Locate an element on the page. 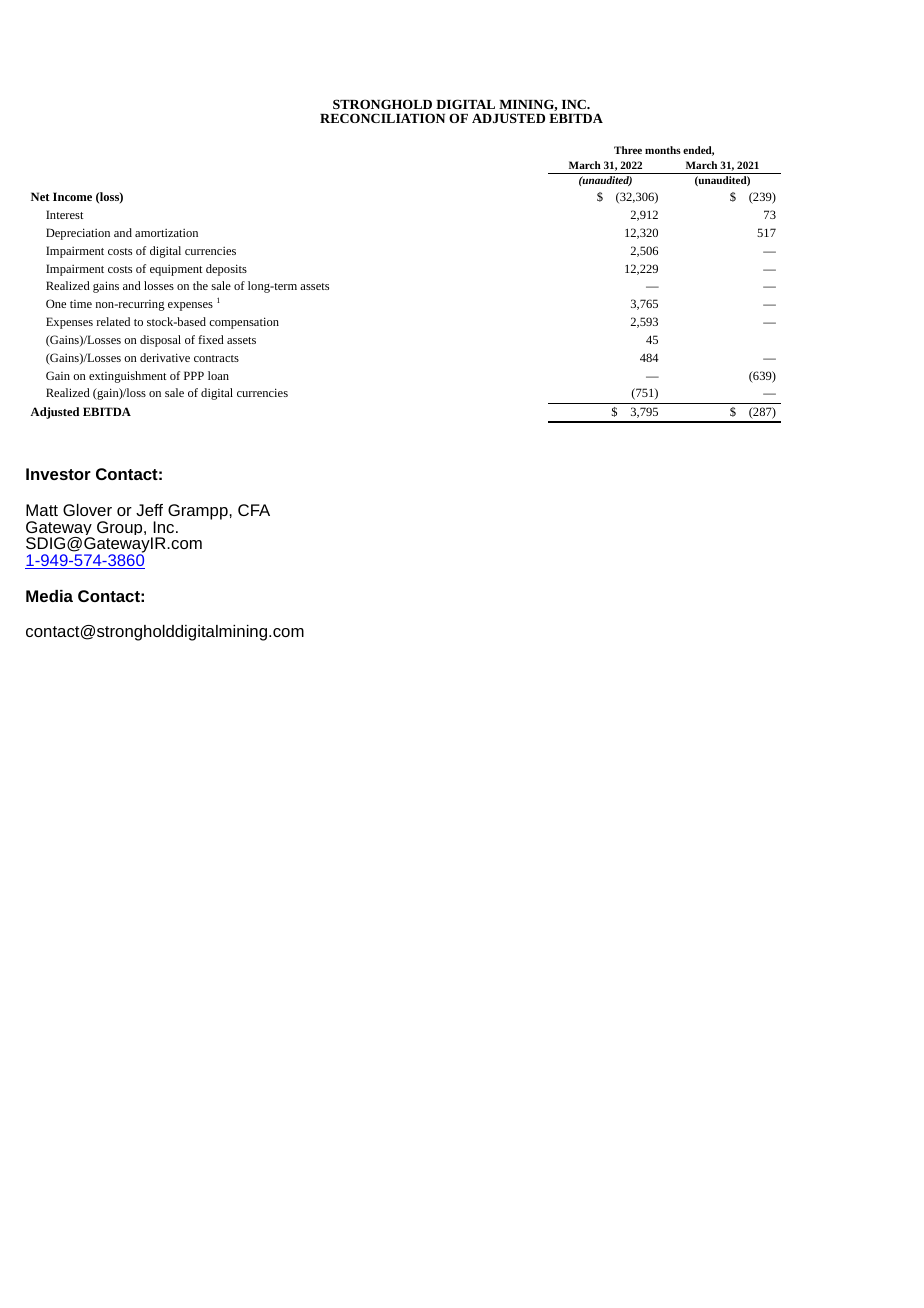  derivative is located at coordinates (165, 357).
